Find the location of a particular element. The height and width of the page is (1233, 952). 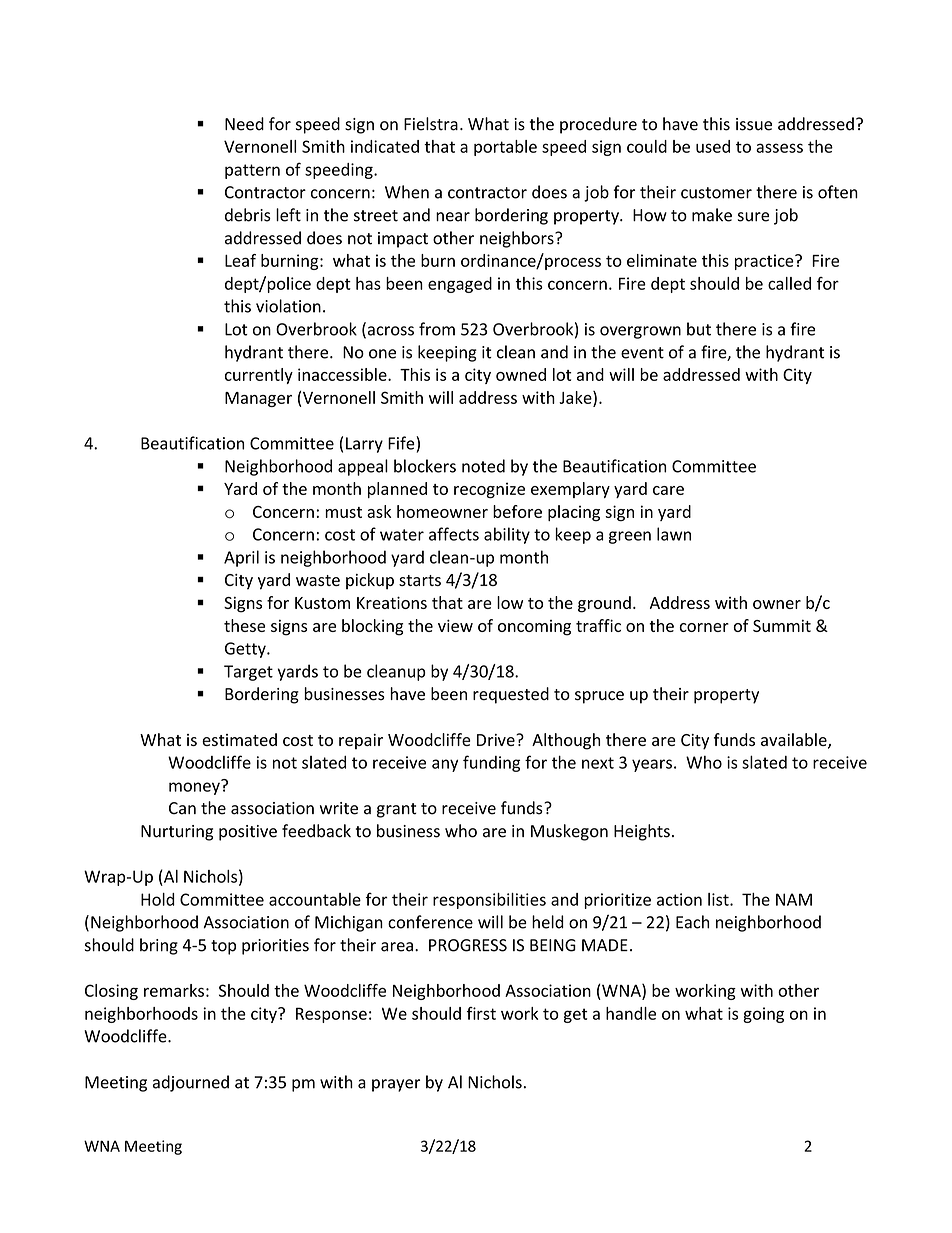

portable is located at coordinates (505, 148).
